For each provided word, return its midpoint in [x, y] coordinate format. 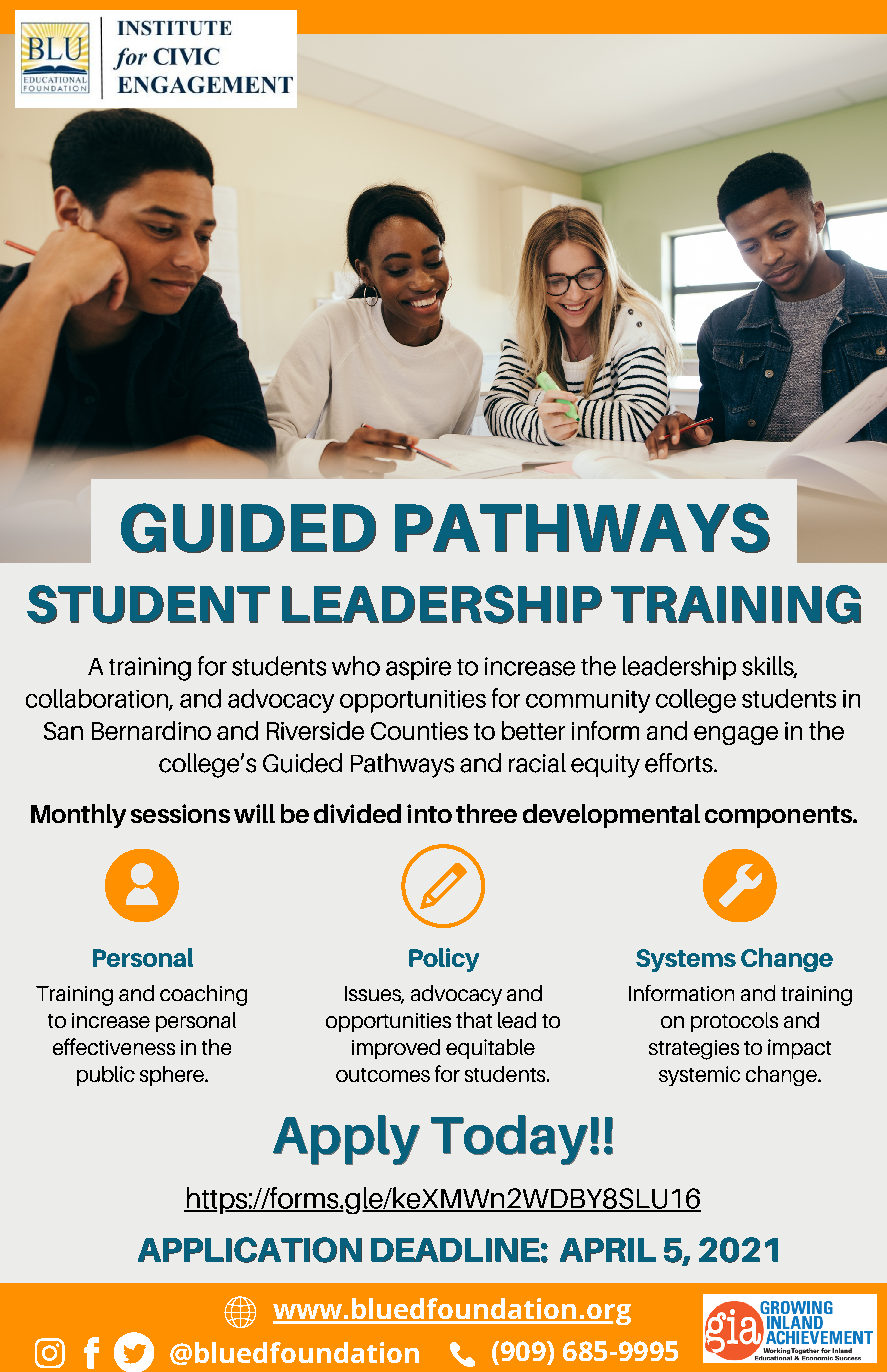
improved [396, 1049]
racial [537, 763]
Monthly [78, 816]
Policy [444, 960]
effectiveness [114, 1046]
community [588, 701]
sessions [180, 813]
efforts [680, 763]
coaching [203, 995]
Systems [686, 960]
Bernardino [151, 730]
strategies [694, 1050]
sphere [173, 1076]
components [780, 817]
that [474, 1020]
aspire [418, 668]
